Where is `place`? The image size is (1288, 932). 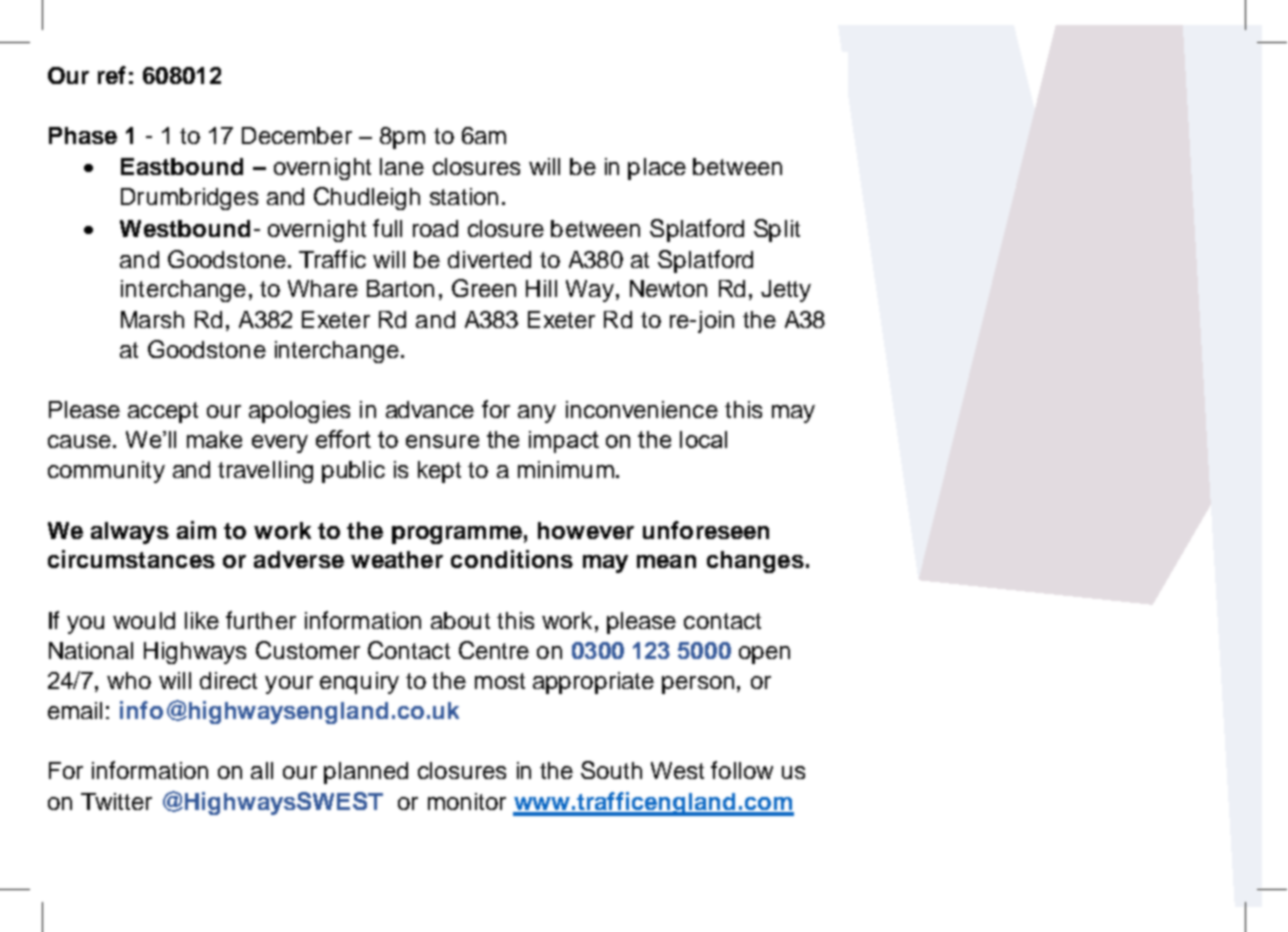
place is located at coordinates (657, 169).
